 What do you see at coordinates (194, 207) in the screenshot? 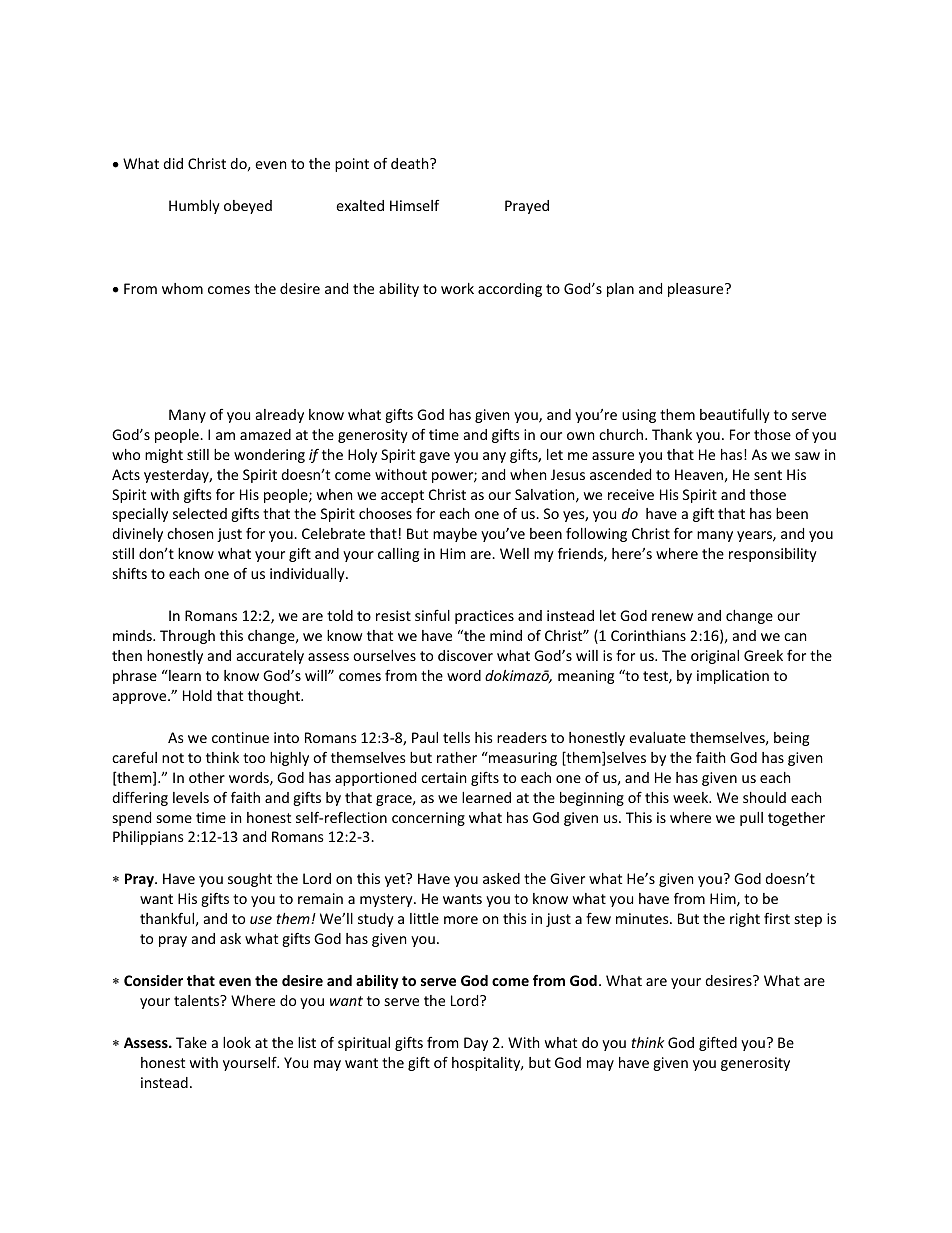
I see `Humbly` at bounding box center [194, 207].
